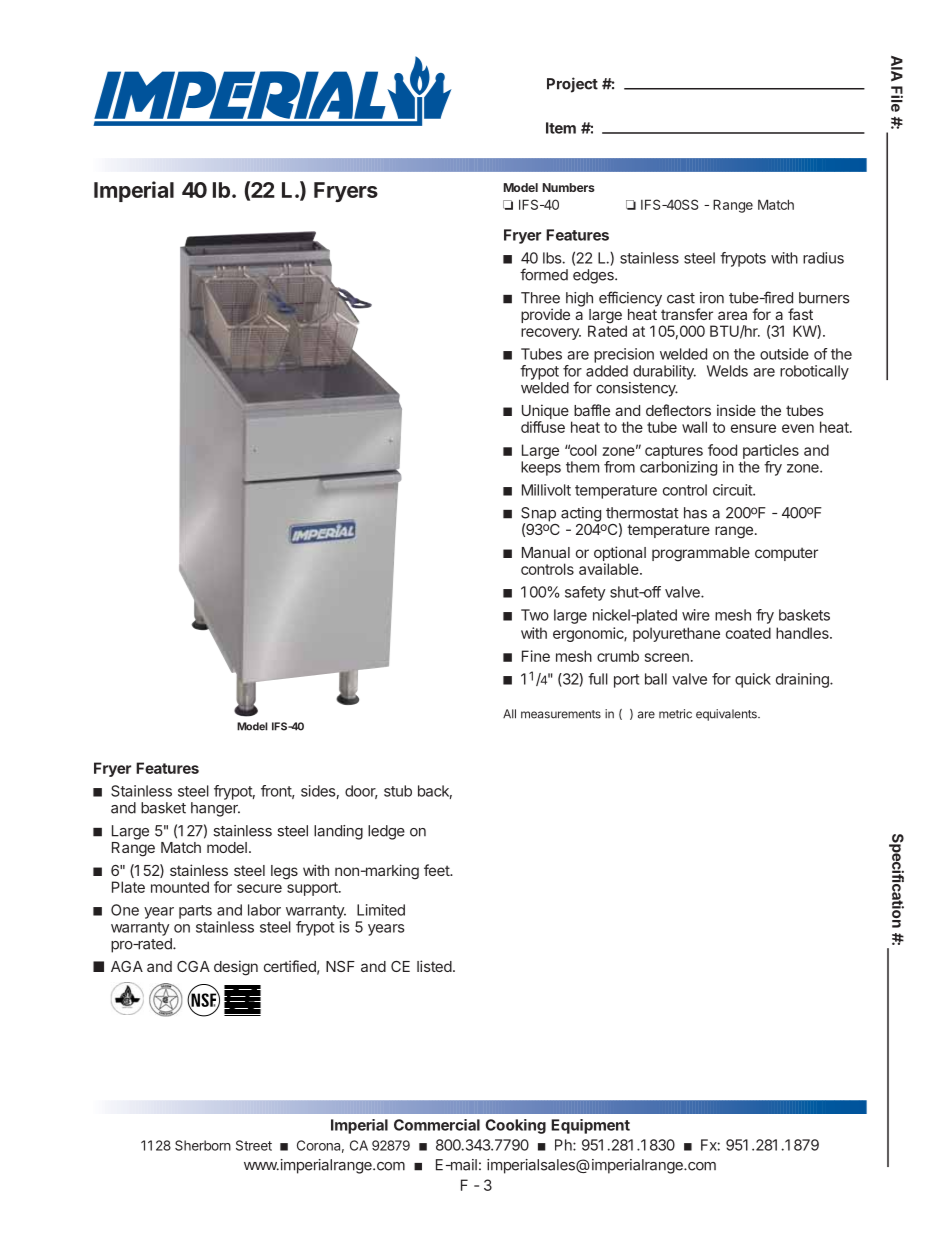 The width and height of the screenshot is (952, 1233). I want to click on Project, so click(572, 85).
